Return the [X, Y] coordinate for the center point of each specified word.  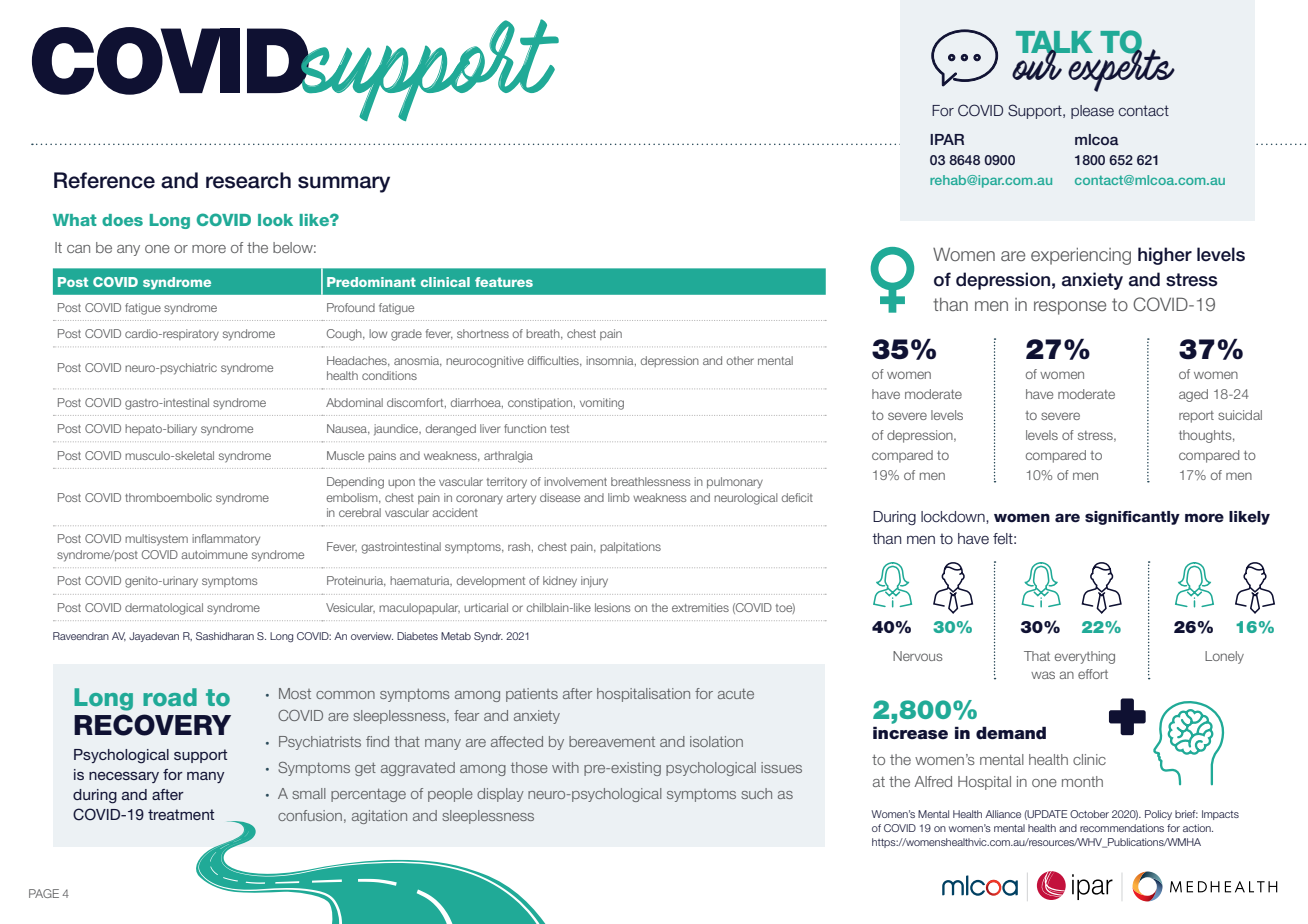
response [1070, 308]
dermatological [164, 609]
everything [1085, 657]
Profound [351, 307]
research [248, 180]
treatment [181, 814]
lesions [613, 607]
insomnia [611, 361]
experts [1120, 68]
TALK [1054, 43]
